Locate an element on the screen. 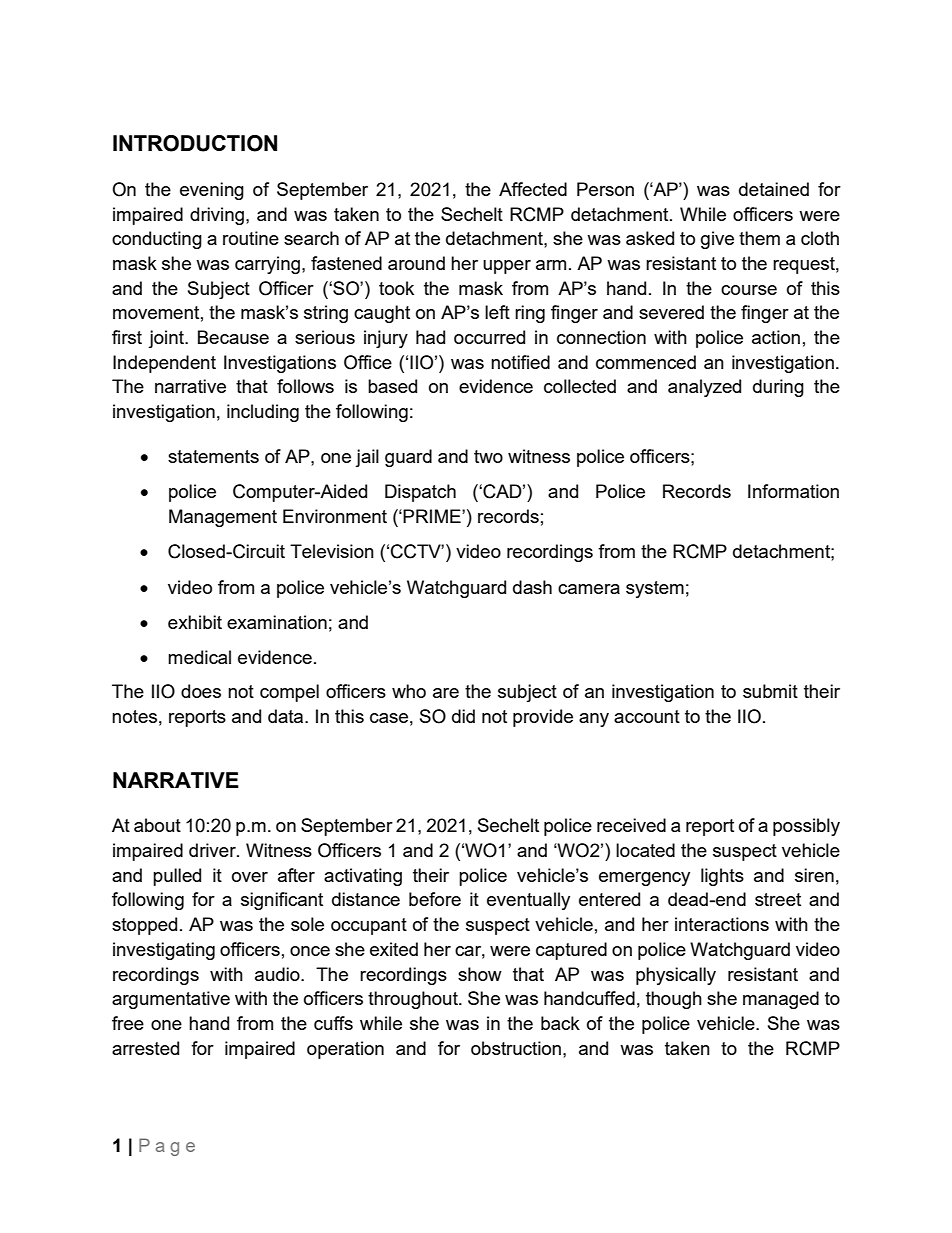  analyzed is located at coordinates (704, 388).
